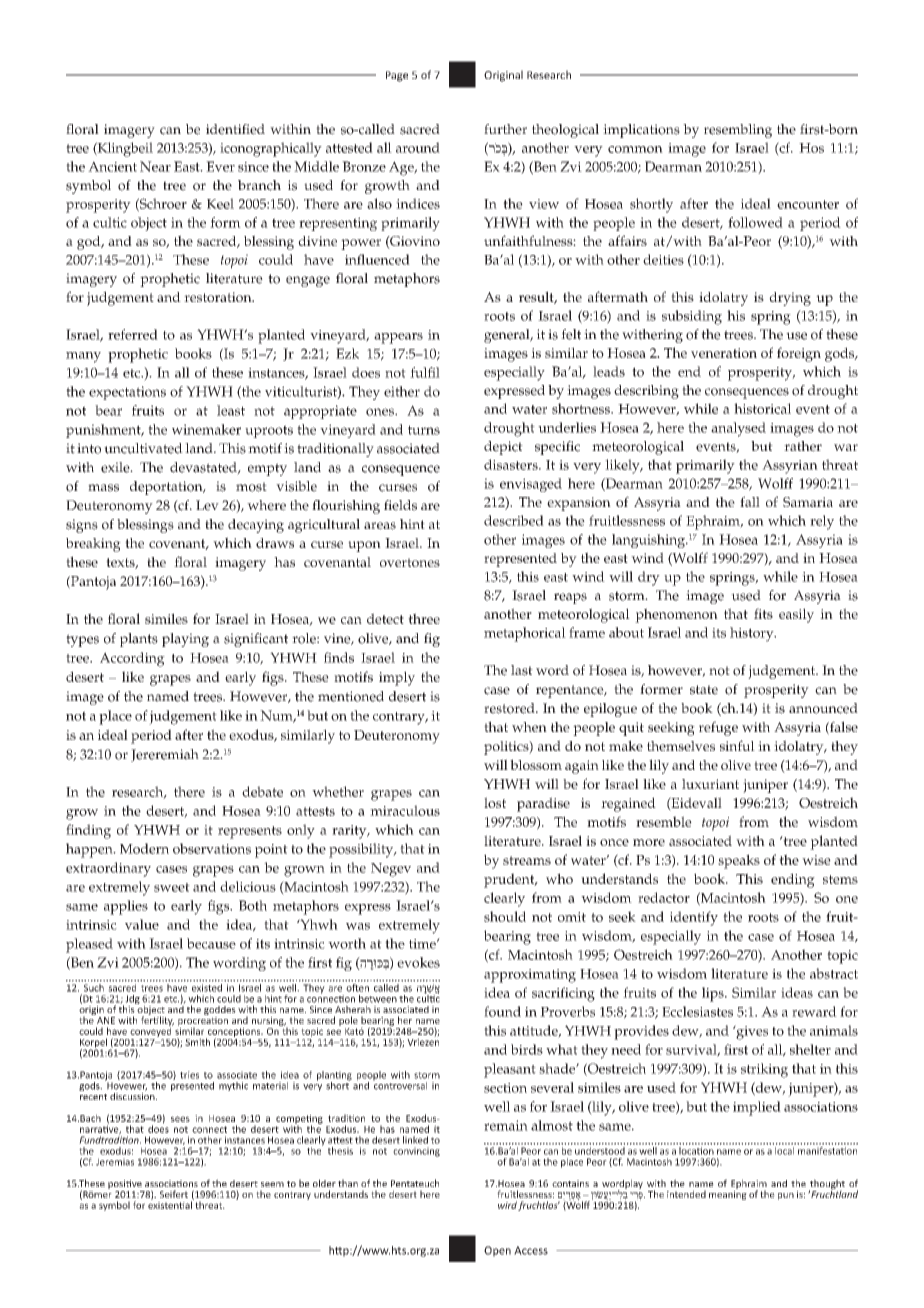 This page has width=924, height=1308. I want to click on identified, so click(235, 129).
